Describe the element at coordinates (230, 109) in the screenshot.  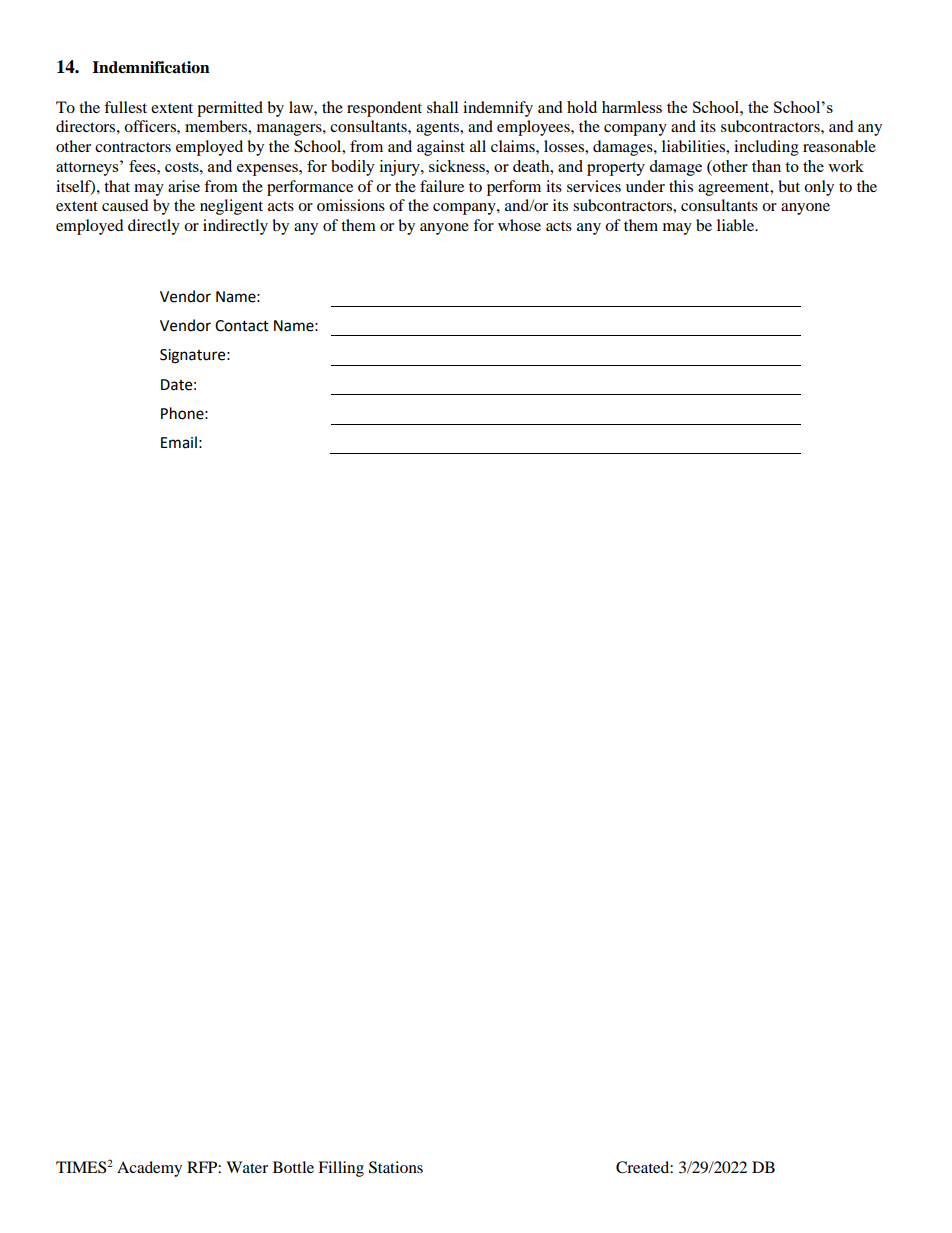
I see `permitted` at that location.
